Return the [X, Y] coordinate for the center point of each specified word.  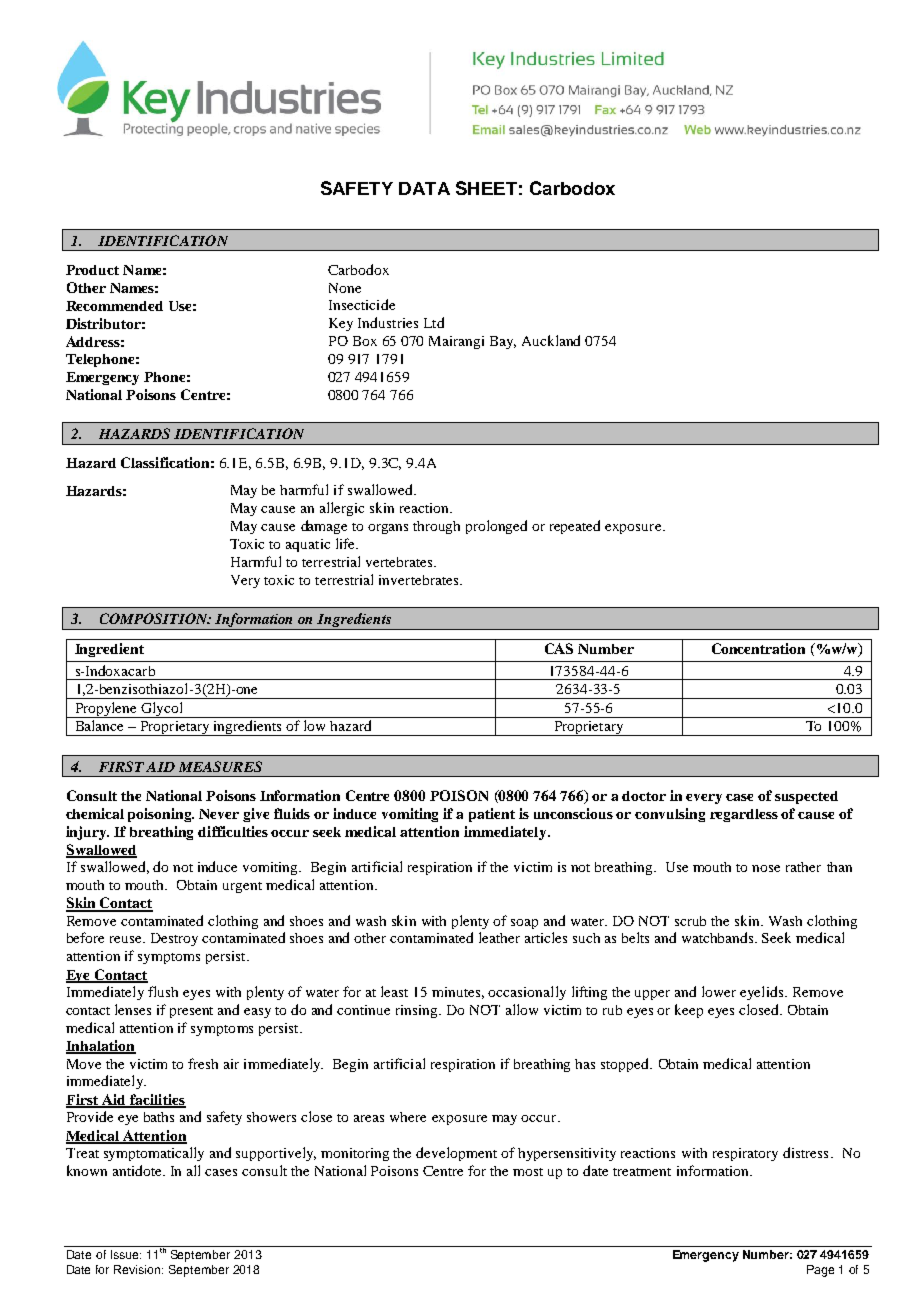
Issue [126, 1254]
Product [92, 270]
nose [766, 868]
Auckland [551, 340]
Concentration [758, 648]
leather [499, 937]
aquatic [308, 545]
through [436, 527]
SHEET [486, 188]
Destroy [174, 939]
